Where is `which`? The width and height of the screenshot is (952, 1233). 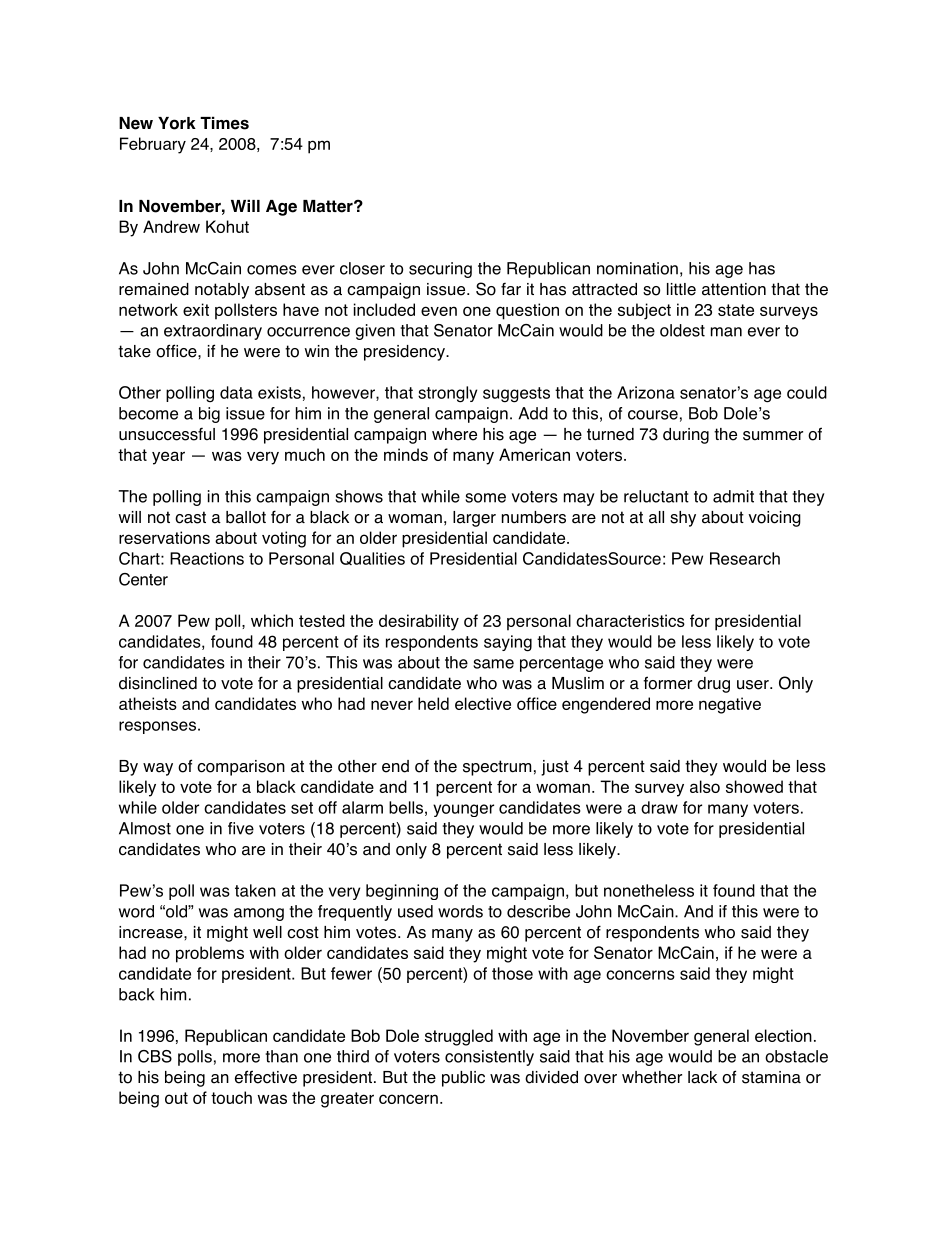 which is located at coordinates (272, 620).
